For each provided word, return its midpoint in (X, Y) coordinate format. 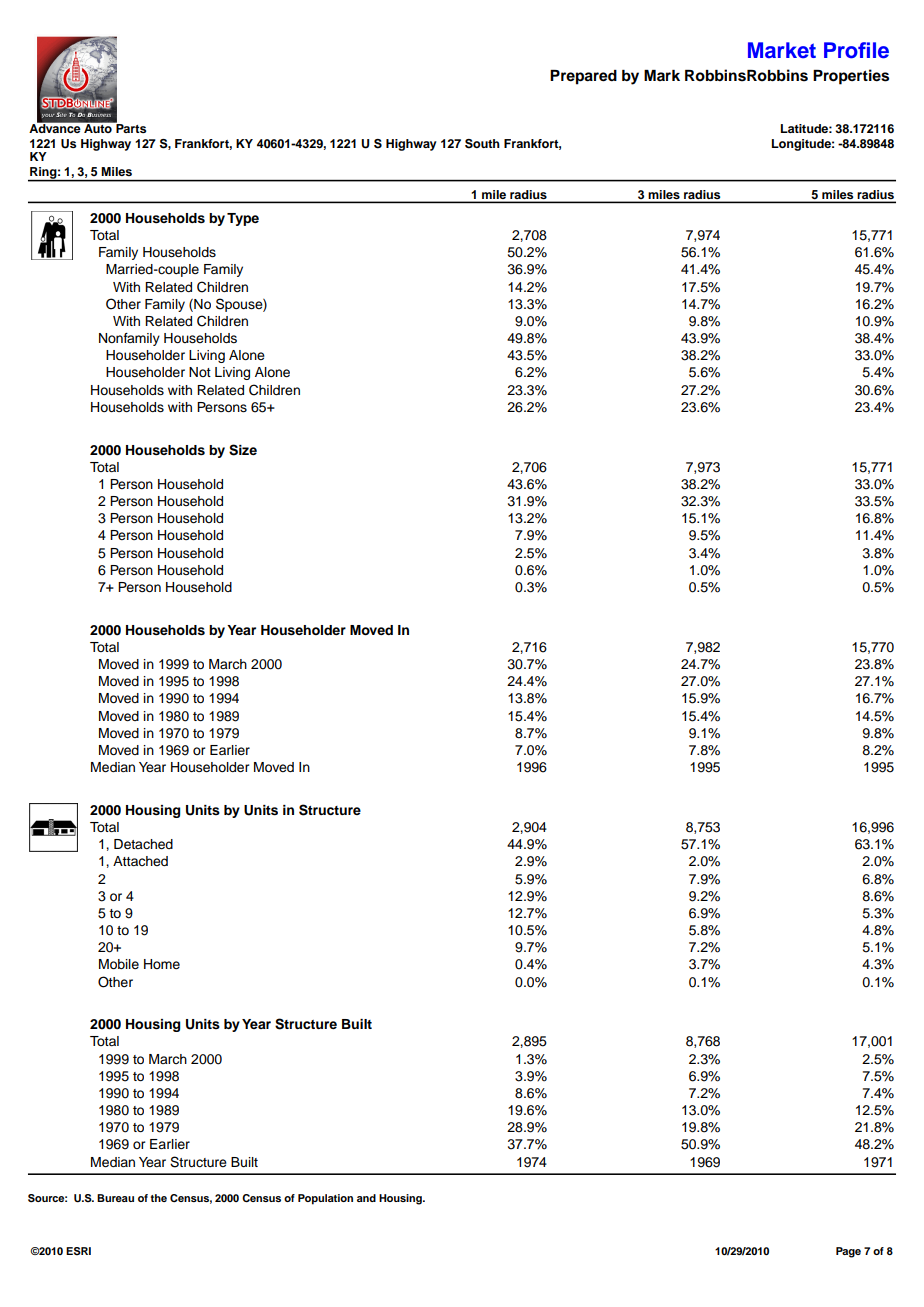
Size (243, 450)
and (366, 1198)
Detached (143, 844)
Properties (851, 77)
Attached (140, 861)
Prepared (583, 77)
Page (848, 1252)
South (482, 144)
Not (200, 372)
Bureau (115, 1198)
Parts (130, 127)
